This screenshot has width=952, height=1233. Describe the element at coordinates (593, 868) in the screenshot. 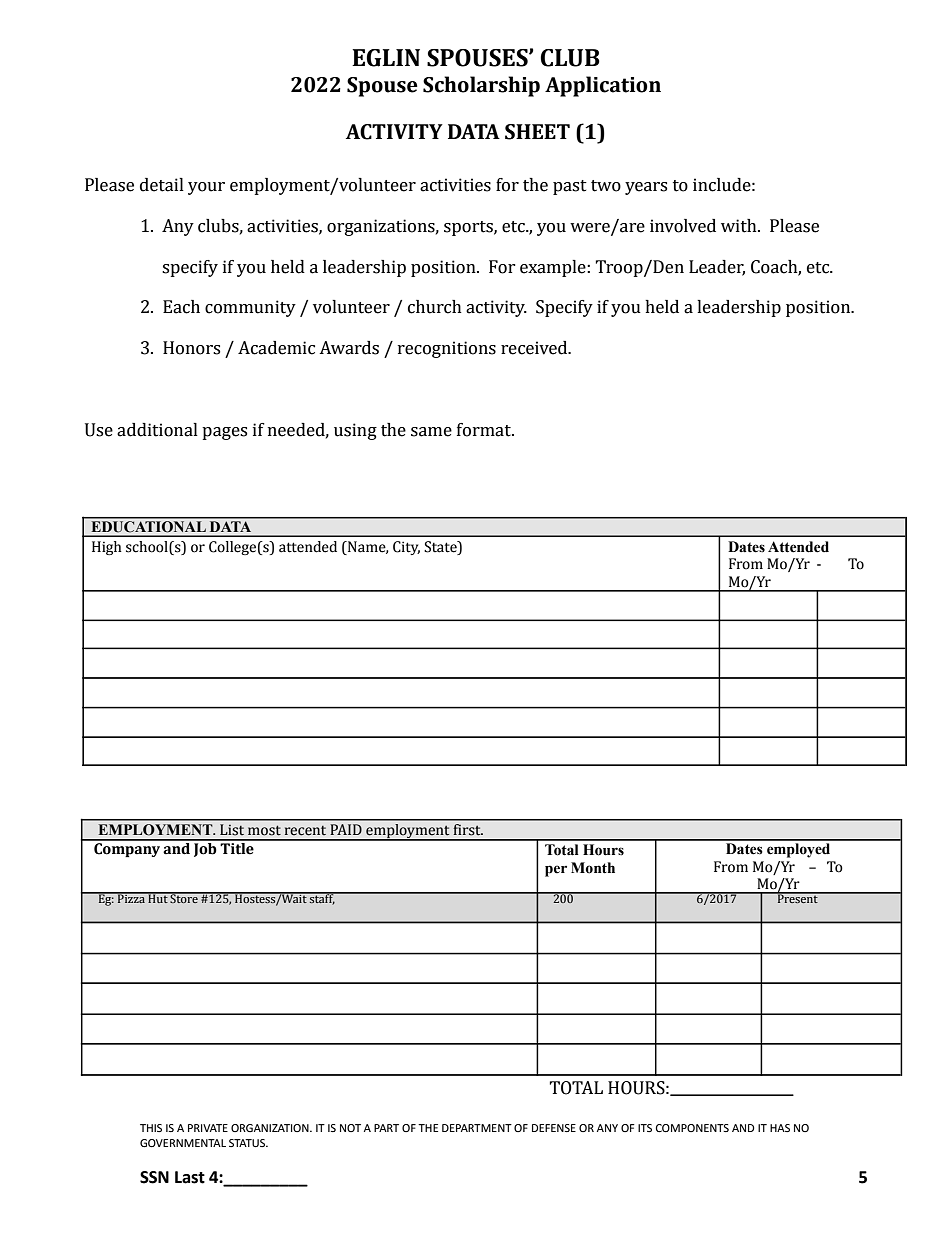

I see `Month` at that location.
